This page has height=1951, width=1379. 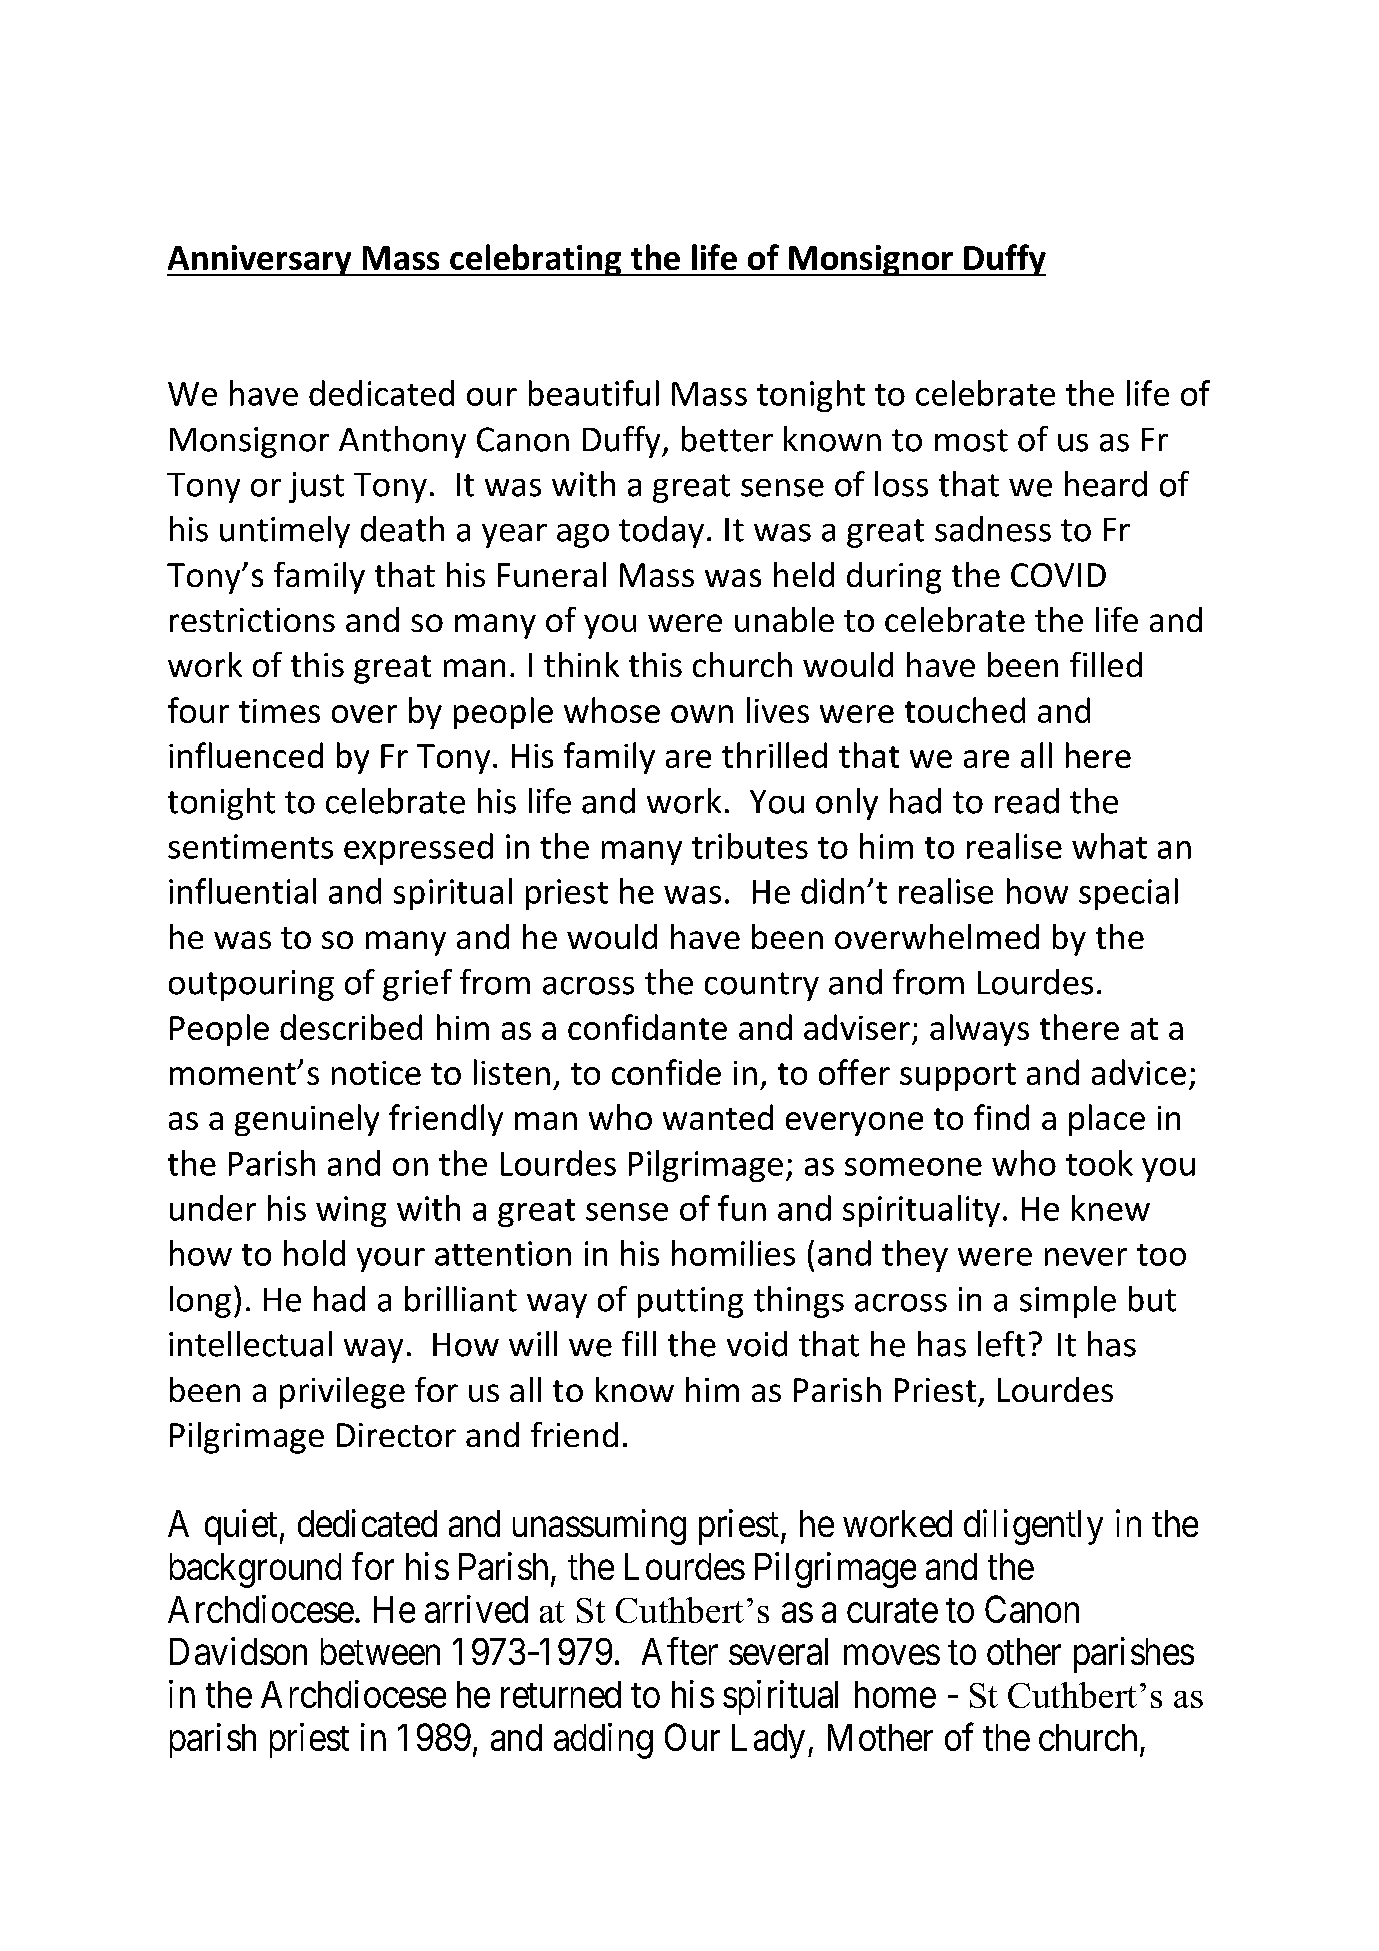 I want to click on between, so click(x=380, y=1651).
